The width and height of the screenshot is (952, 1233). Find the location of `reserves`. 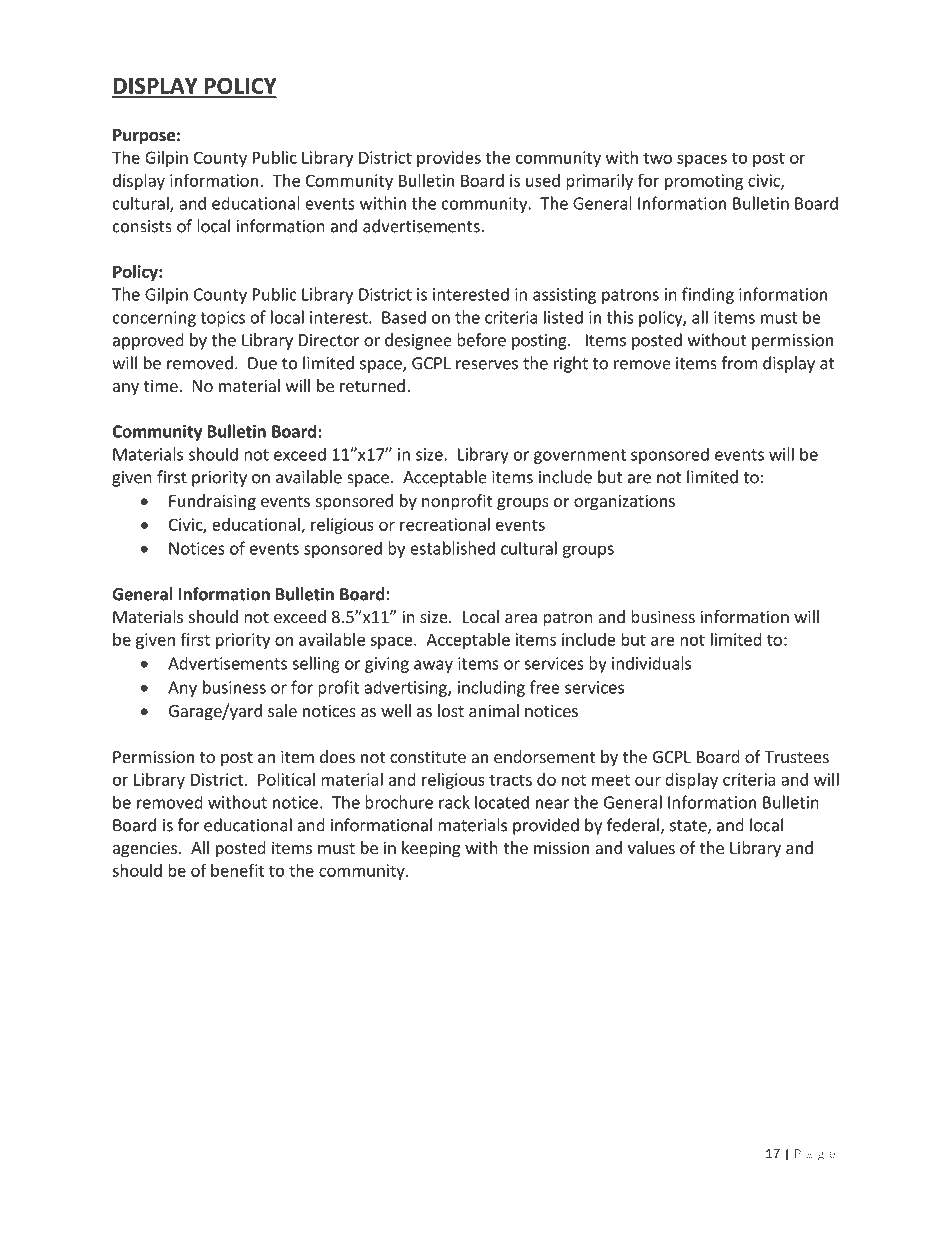

reserves is located at coordinates (487, 365).
